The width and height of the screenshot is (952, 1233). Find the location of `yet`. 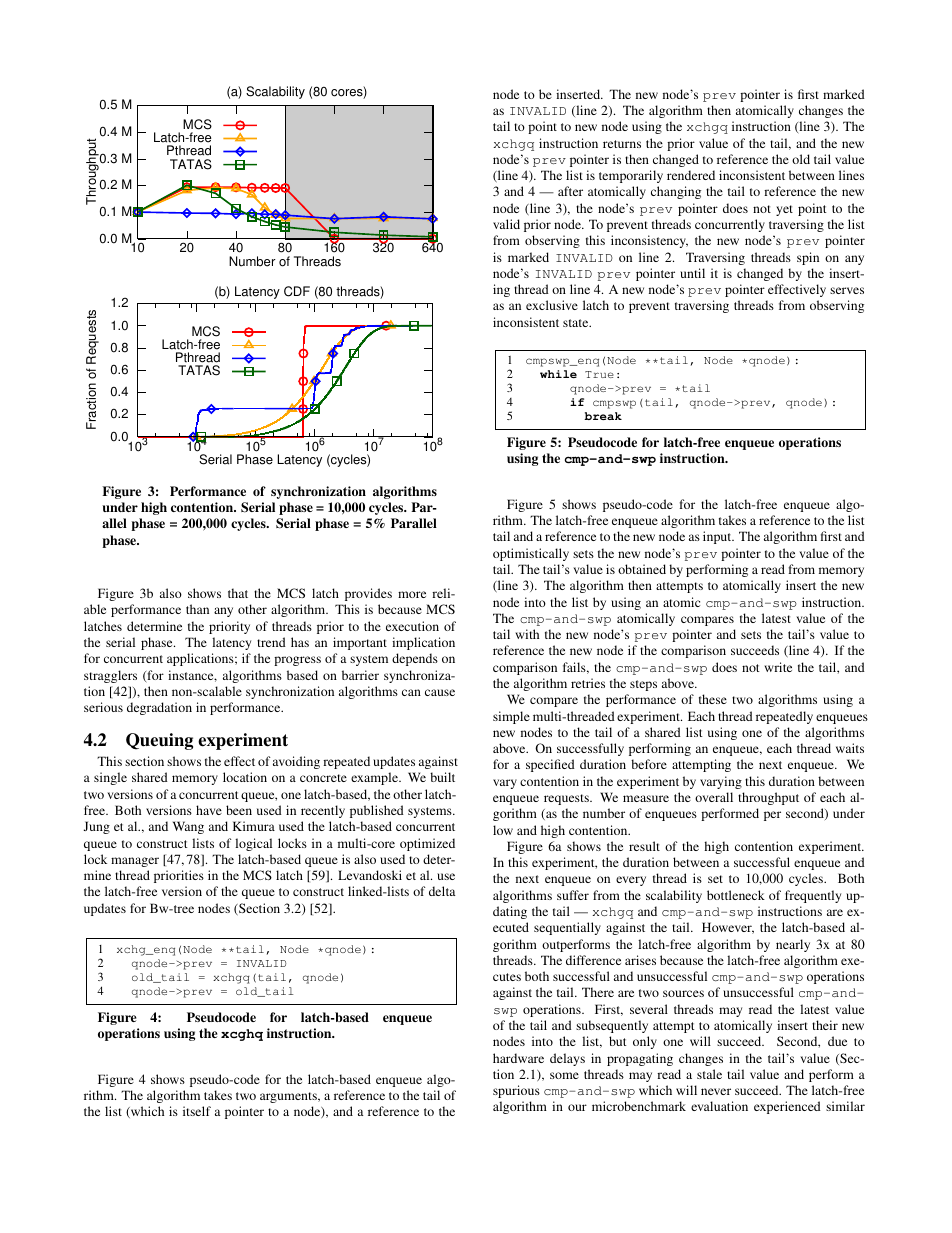

yet is located at coordinates (784, 210).
